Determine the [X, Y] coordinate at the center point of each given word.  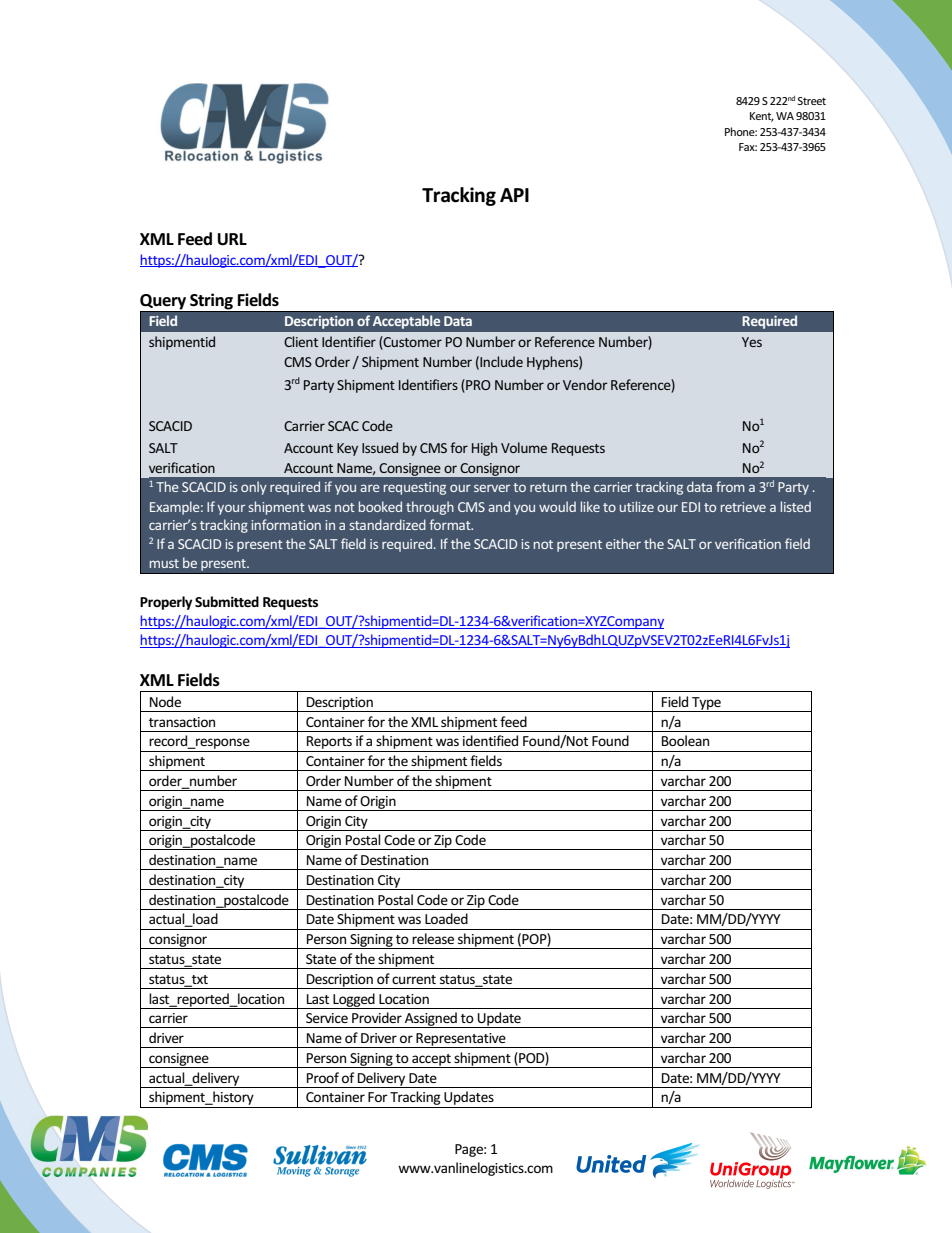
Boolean [685, 740]
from [730, 486]
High [484, 449]
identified [490, 740]
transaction [182, 722]
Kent [762, 117]
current [414, 979]
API [514, 195]
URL [232, 239]
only [254, 488]
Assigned [431, 1020]
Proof [323, 1077]
